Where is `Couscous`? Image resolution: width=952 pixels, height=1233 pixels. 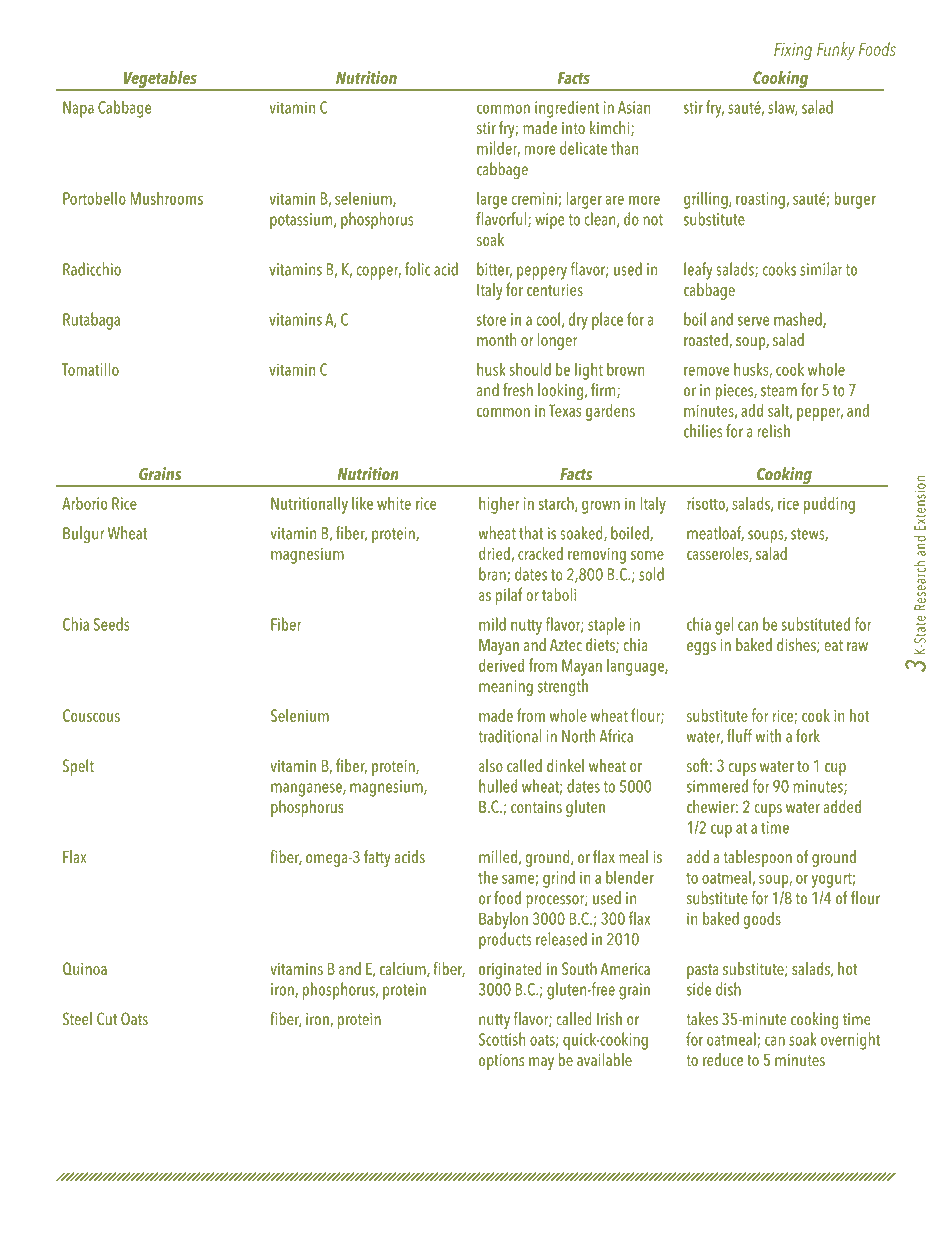 Couscous is located at coordinates (91, 715).
